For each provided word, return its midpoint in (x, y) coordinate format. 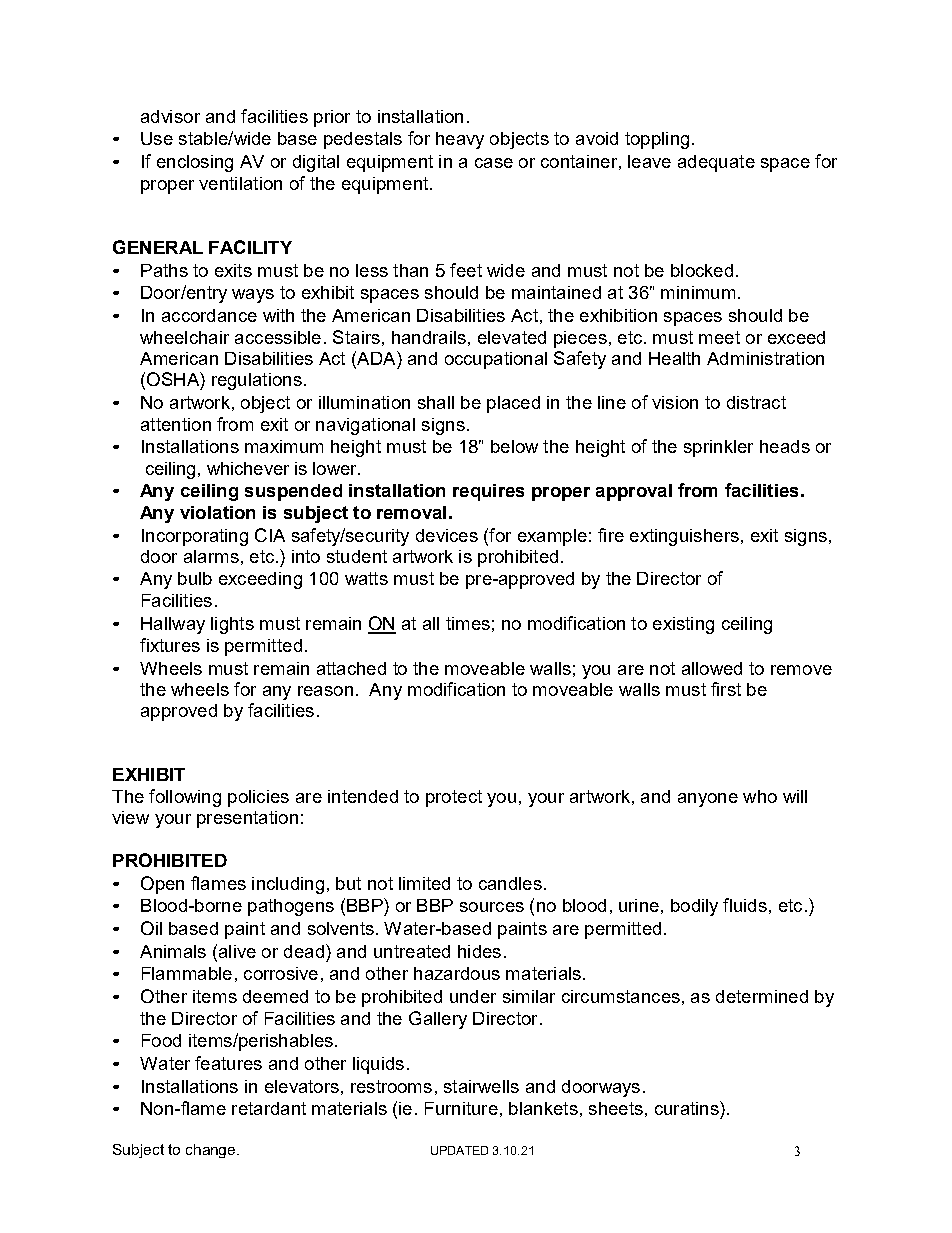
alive (236, 951)
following (185, 798)
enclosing (195, 163)
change (212, 1151)
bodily (694, 907)
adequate (716, 163)
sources (492, 907)
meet (719, 337)
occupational (496, 360)
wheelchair (184, 337)
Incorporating (195, 537)
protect (454, 798)
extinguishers (684, 537)
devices (447, 535)
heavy (460, 140)
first (726, 689)
